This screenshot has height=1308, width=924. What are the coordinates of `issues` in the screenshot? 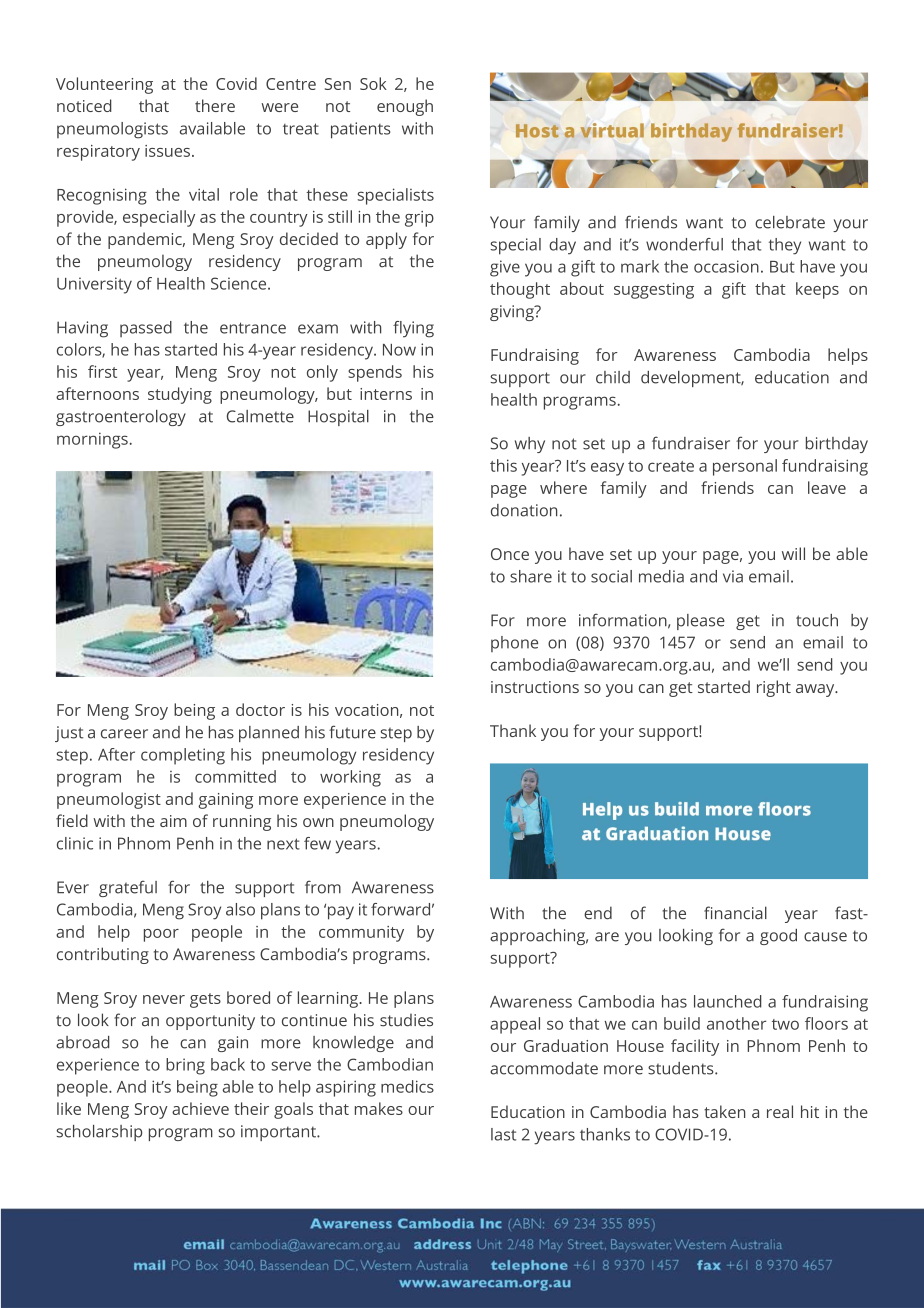 It's located at (167, 151).
